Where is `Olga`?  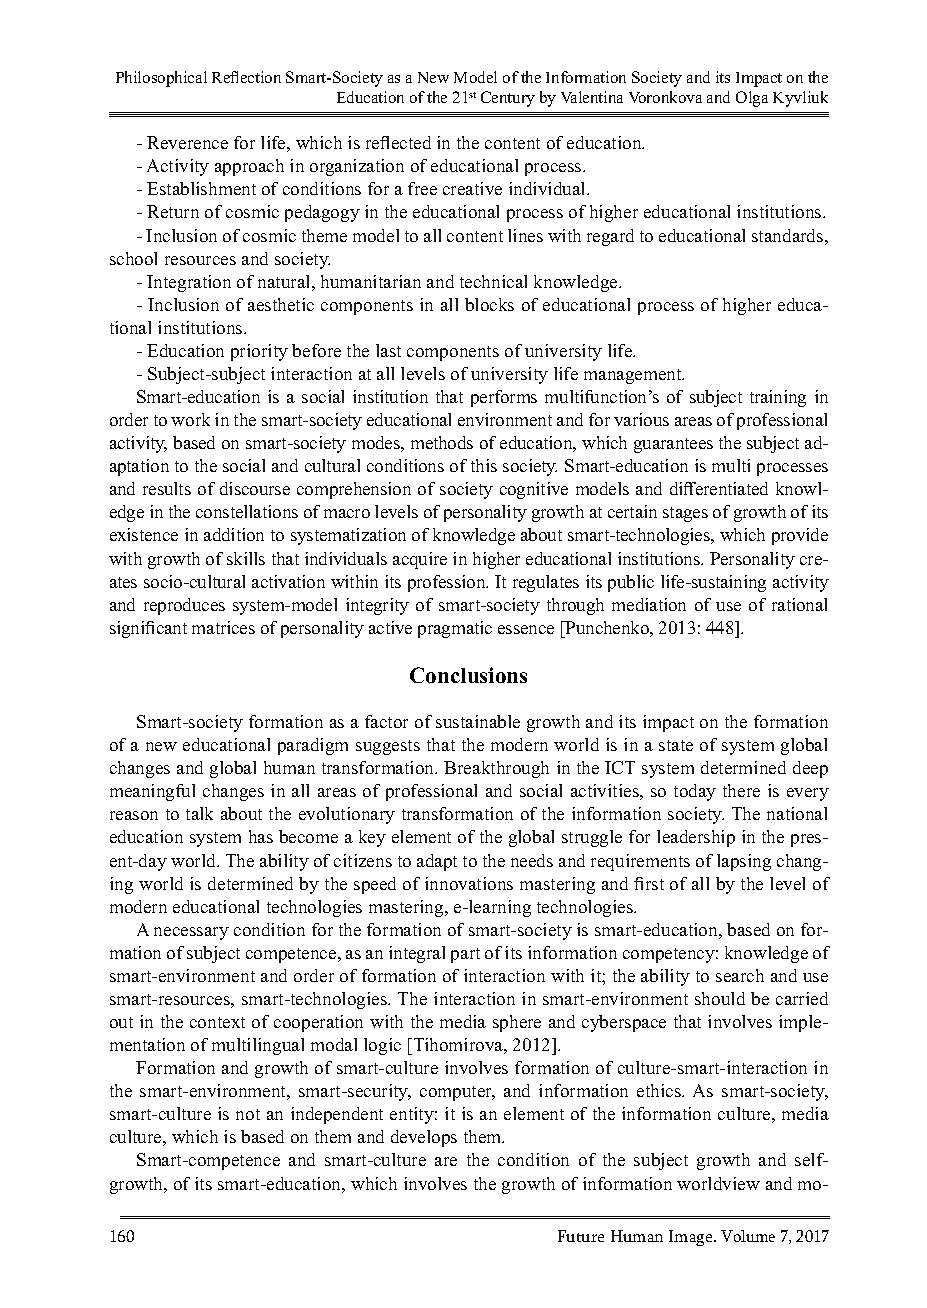 Olga is located at coordinates (752, 99).
